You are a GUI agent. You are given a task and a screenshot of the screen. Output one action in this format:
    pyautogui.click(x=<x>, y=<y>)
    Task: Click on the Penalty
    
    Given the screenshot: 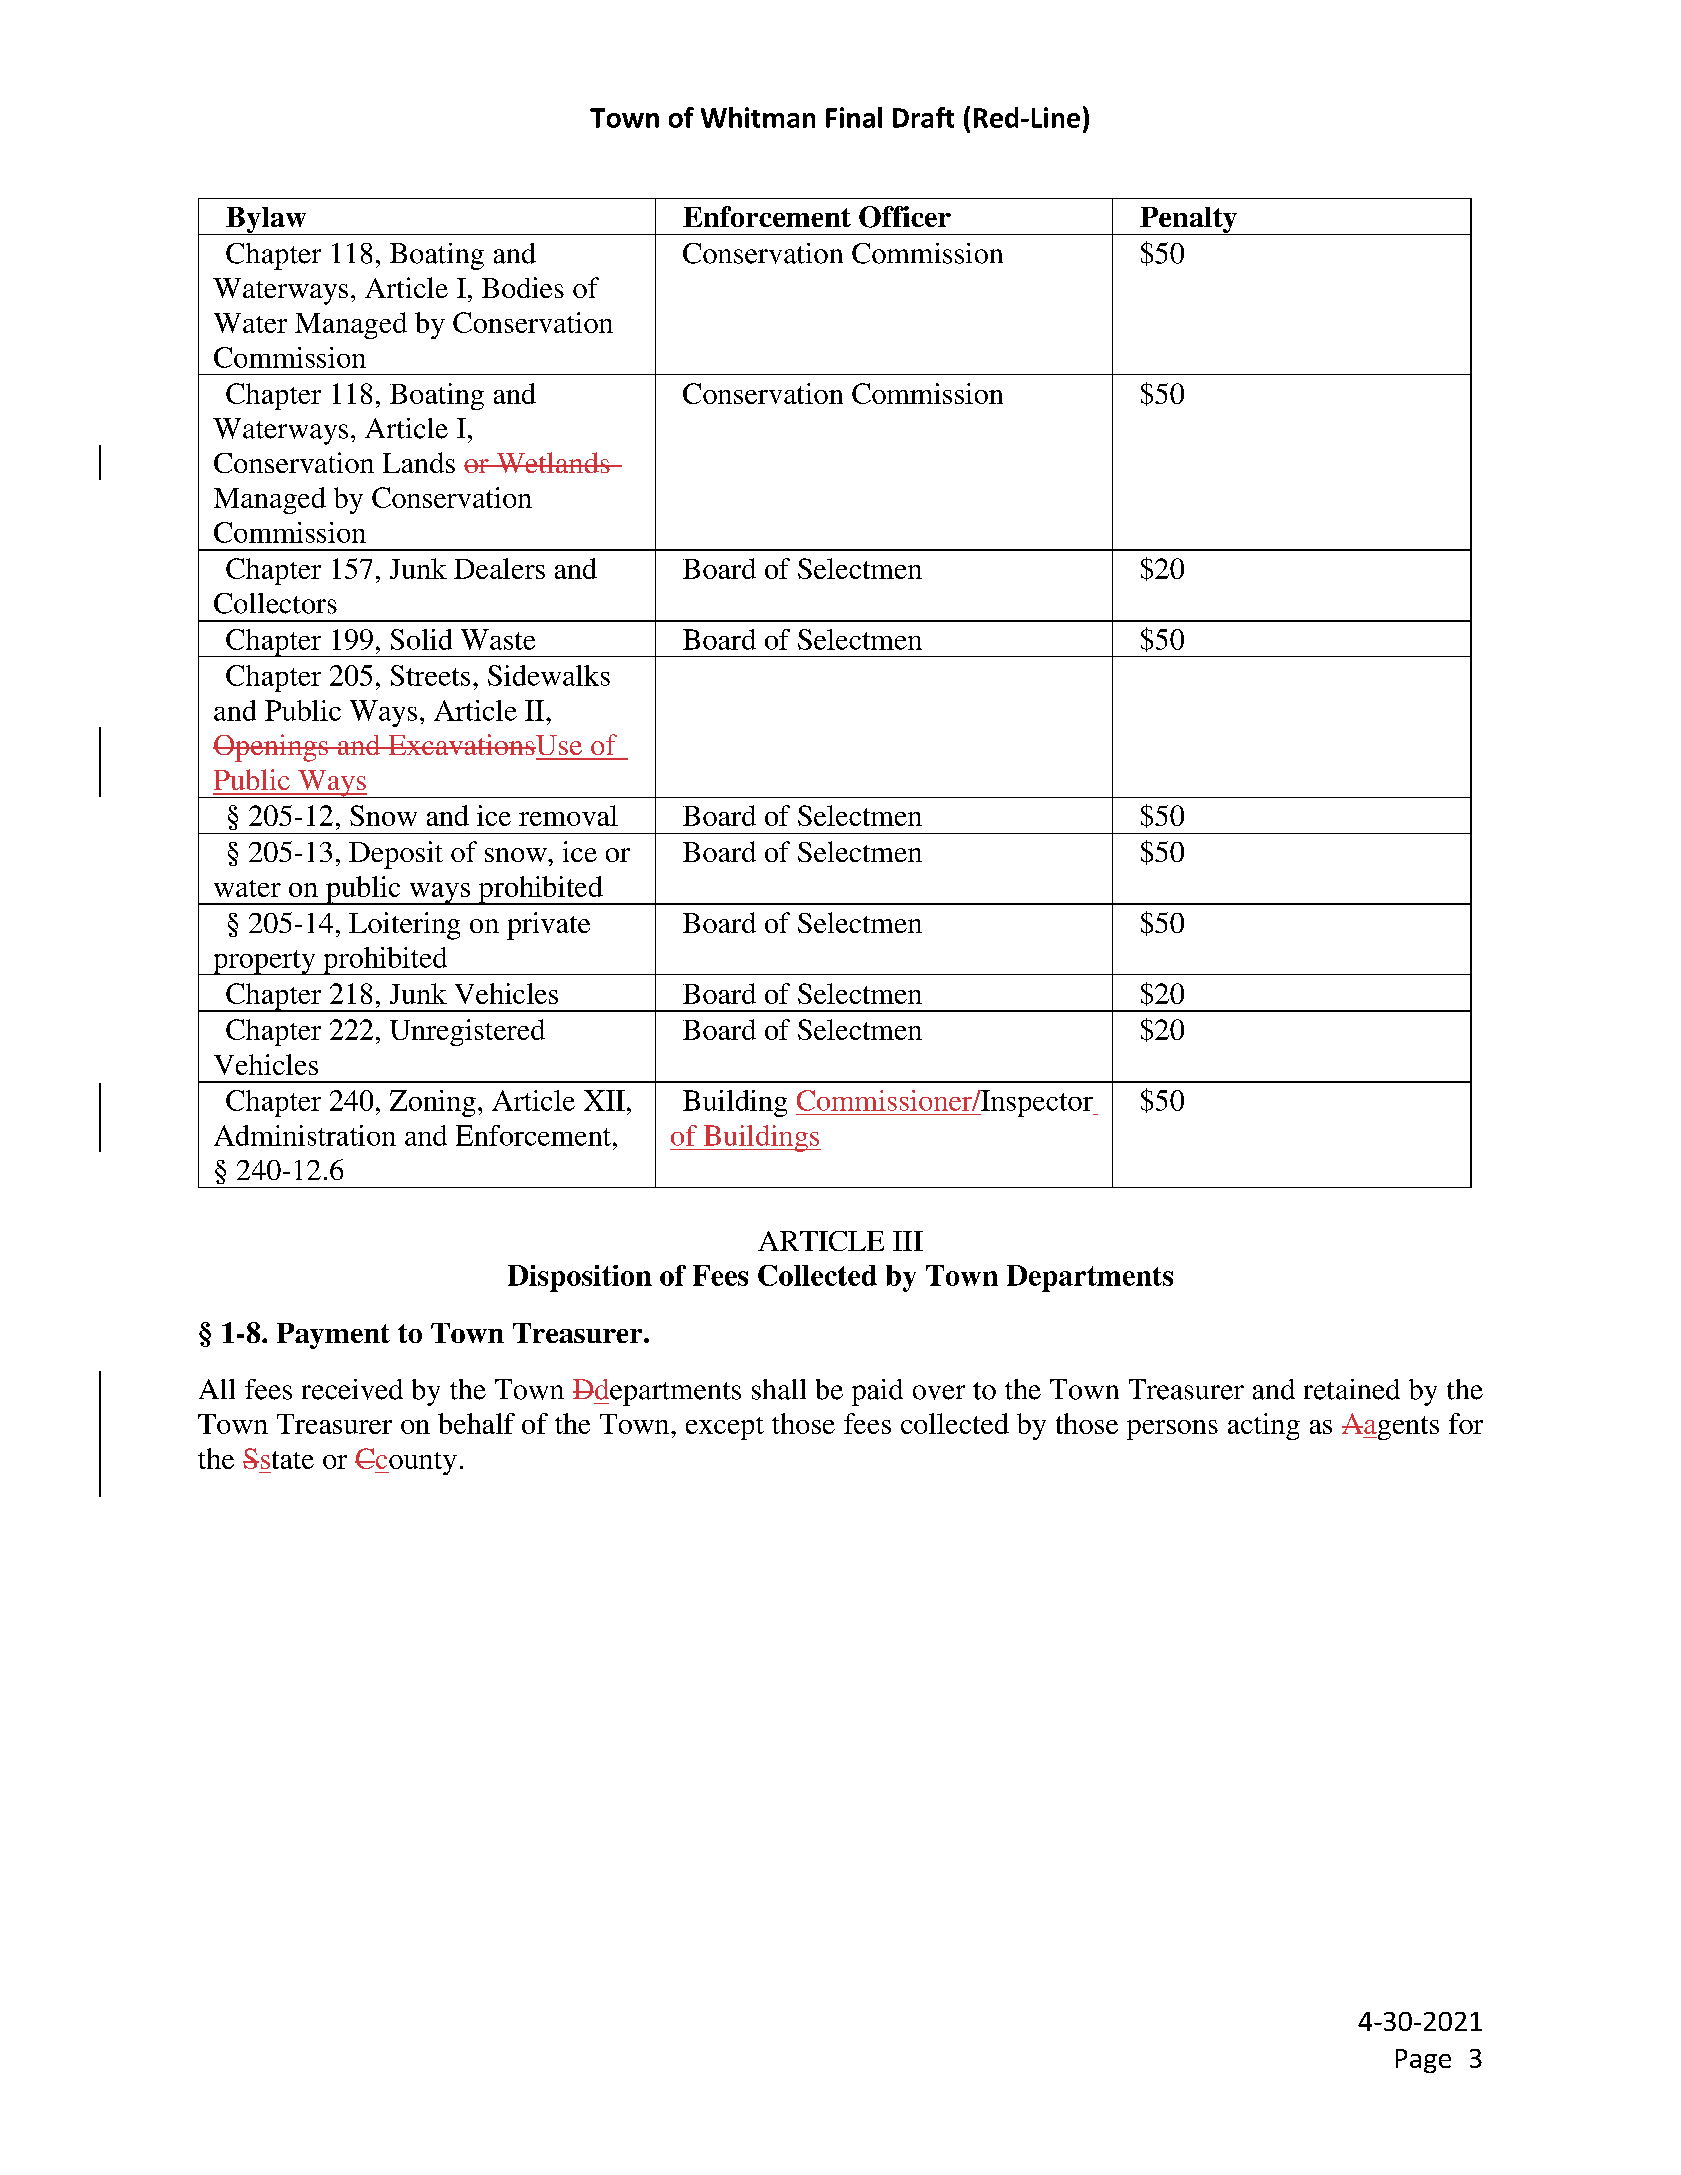 What is the action you would take?
    pyautogui.click(x=1189, y=221)
